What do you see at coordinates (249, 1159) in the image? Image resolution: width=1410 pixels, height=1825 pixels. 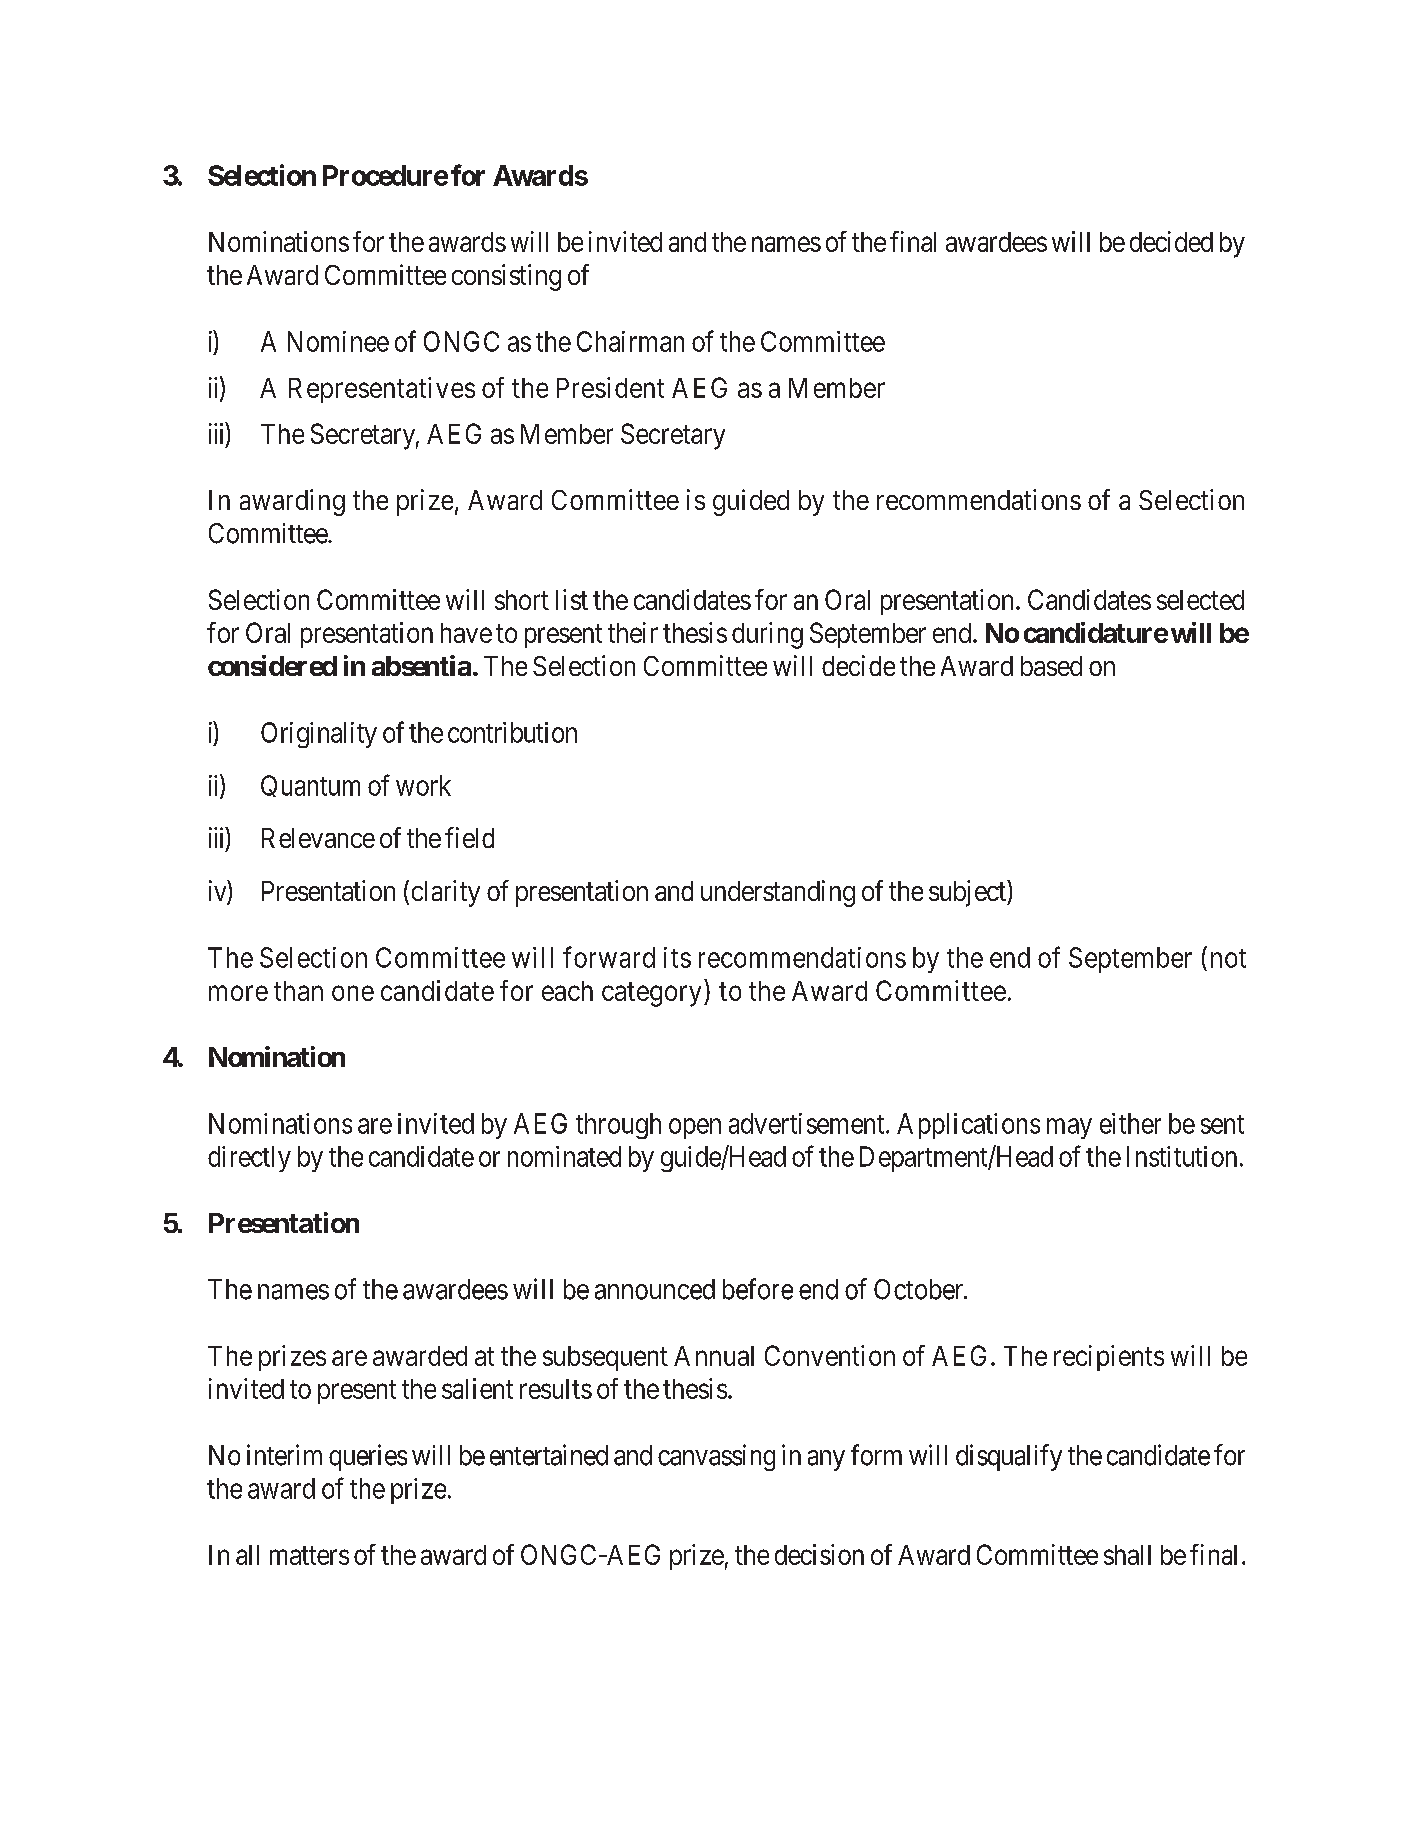 I see `directly` at bounding box center [249, 1159].
